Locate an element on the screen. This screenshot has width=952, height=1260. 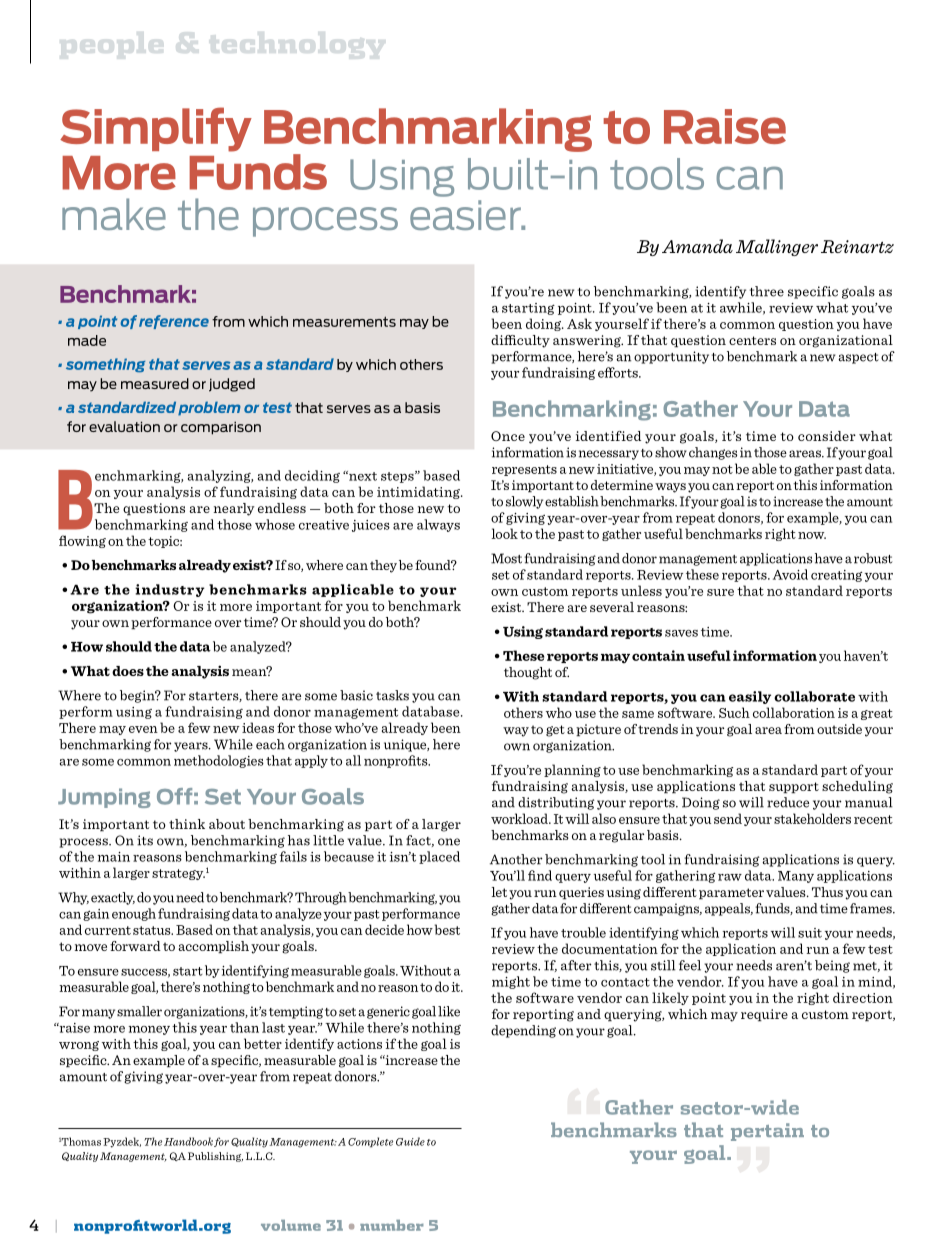
easier is located at coordinates (466, 215).
